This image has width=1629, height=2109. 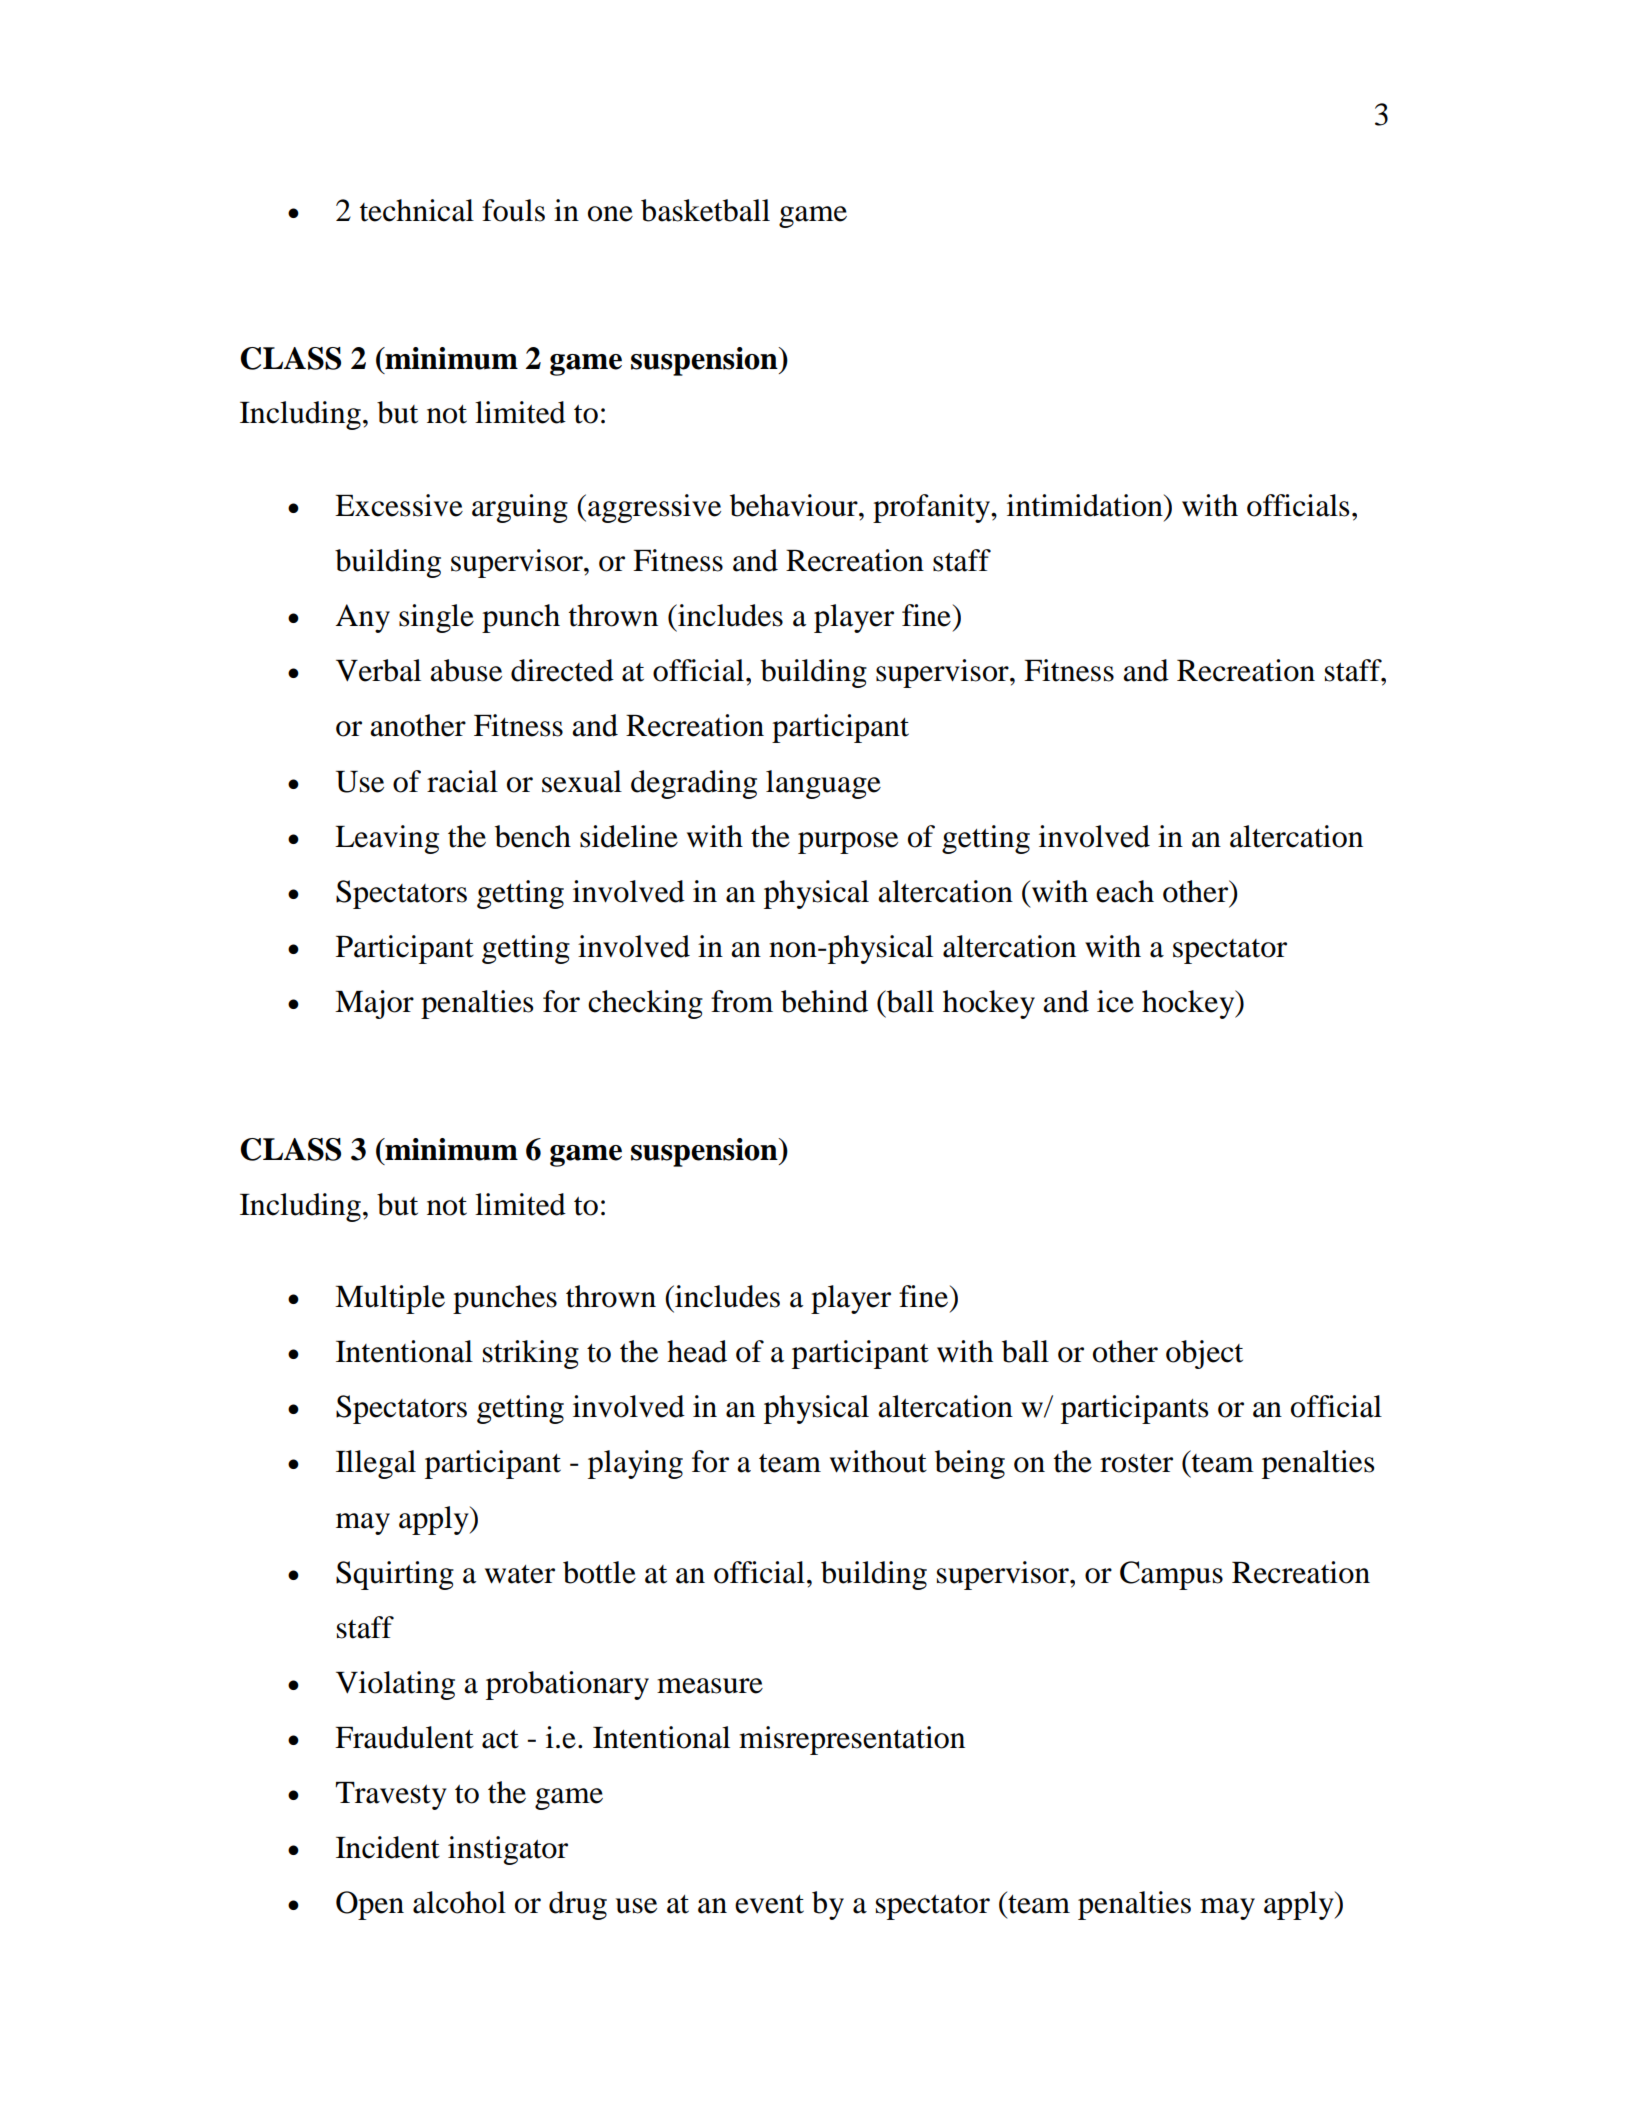 I want to click on instigator, so click(x=508, y=1850).
